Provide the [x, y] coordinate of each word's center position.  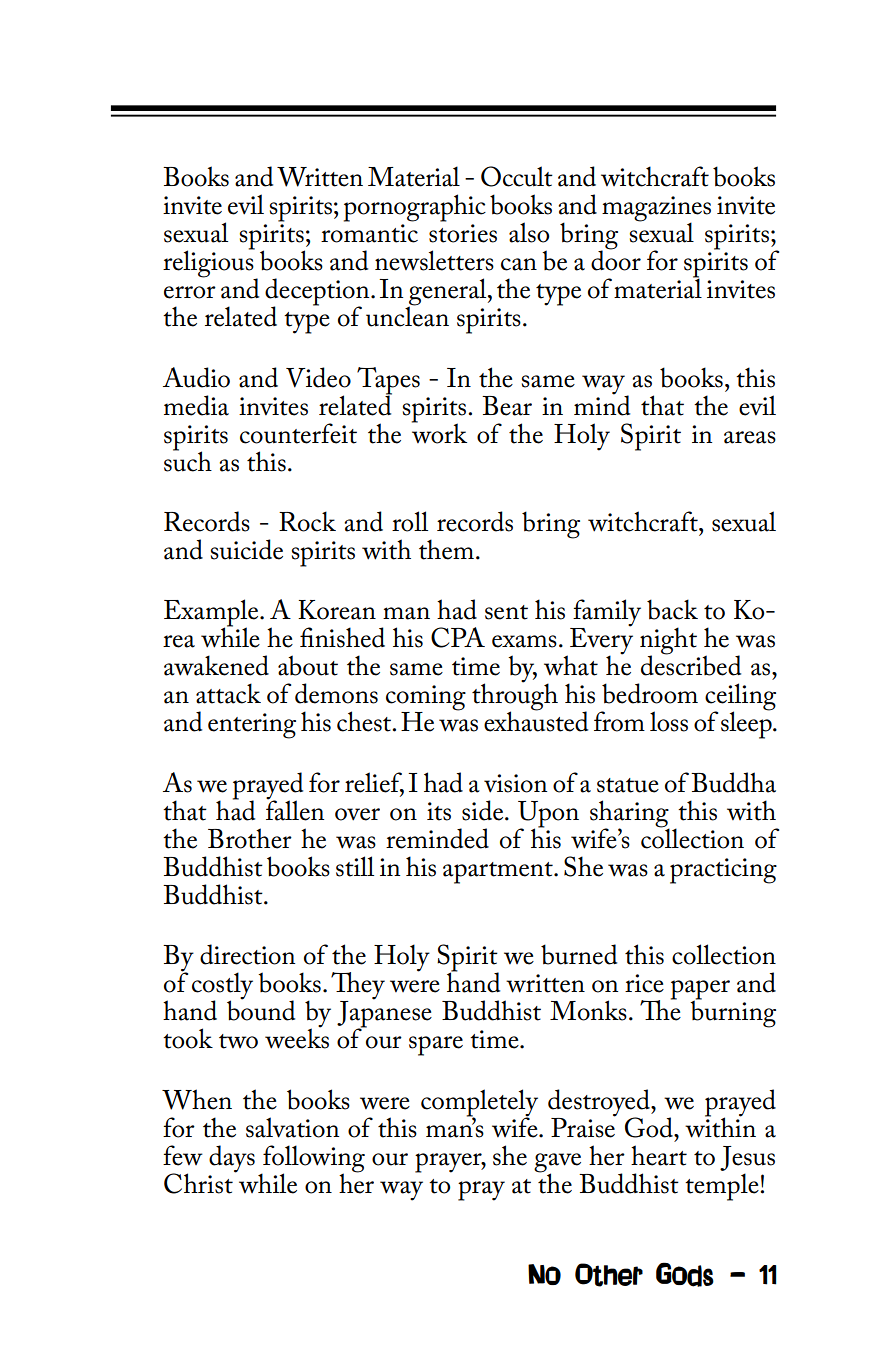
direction [247, 954]
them [446, 549]
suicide [247, 549]
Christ [199, 1182]
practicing [723, 871]
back [672, 609]
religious [209, 264]
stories [463, 233]
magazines [656, 210]
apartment [499, 873]
